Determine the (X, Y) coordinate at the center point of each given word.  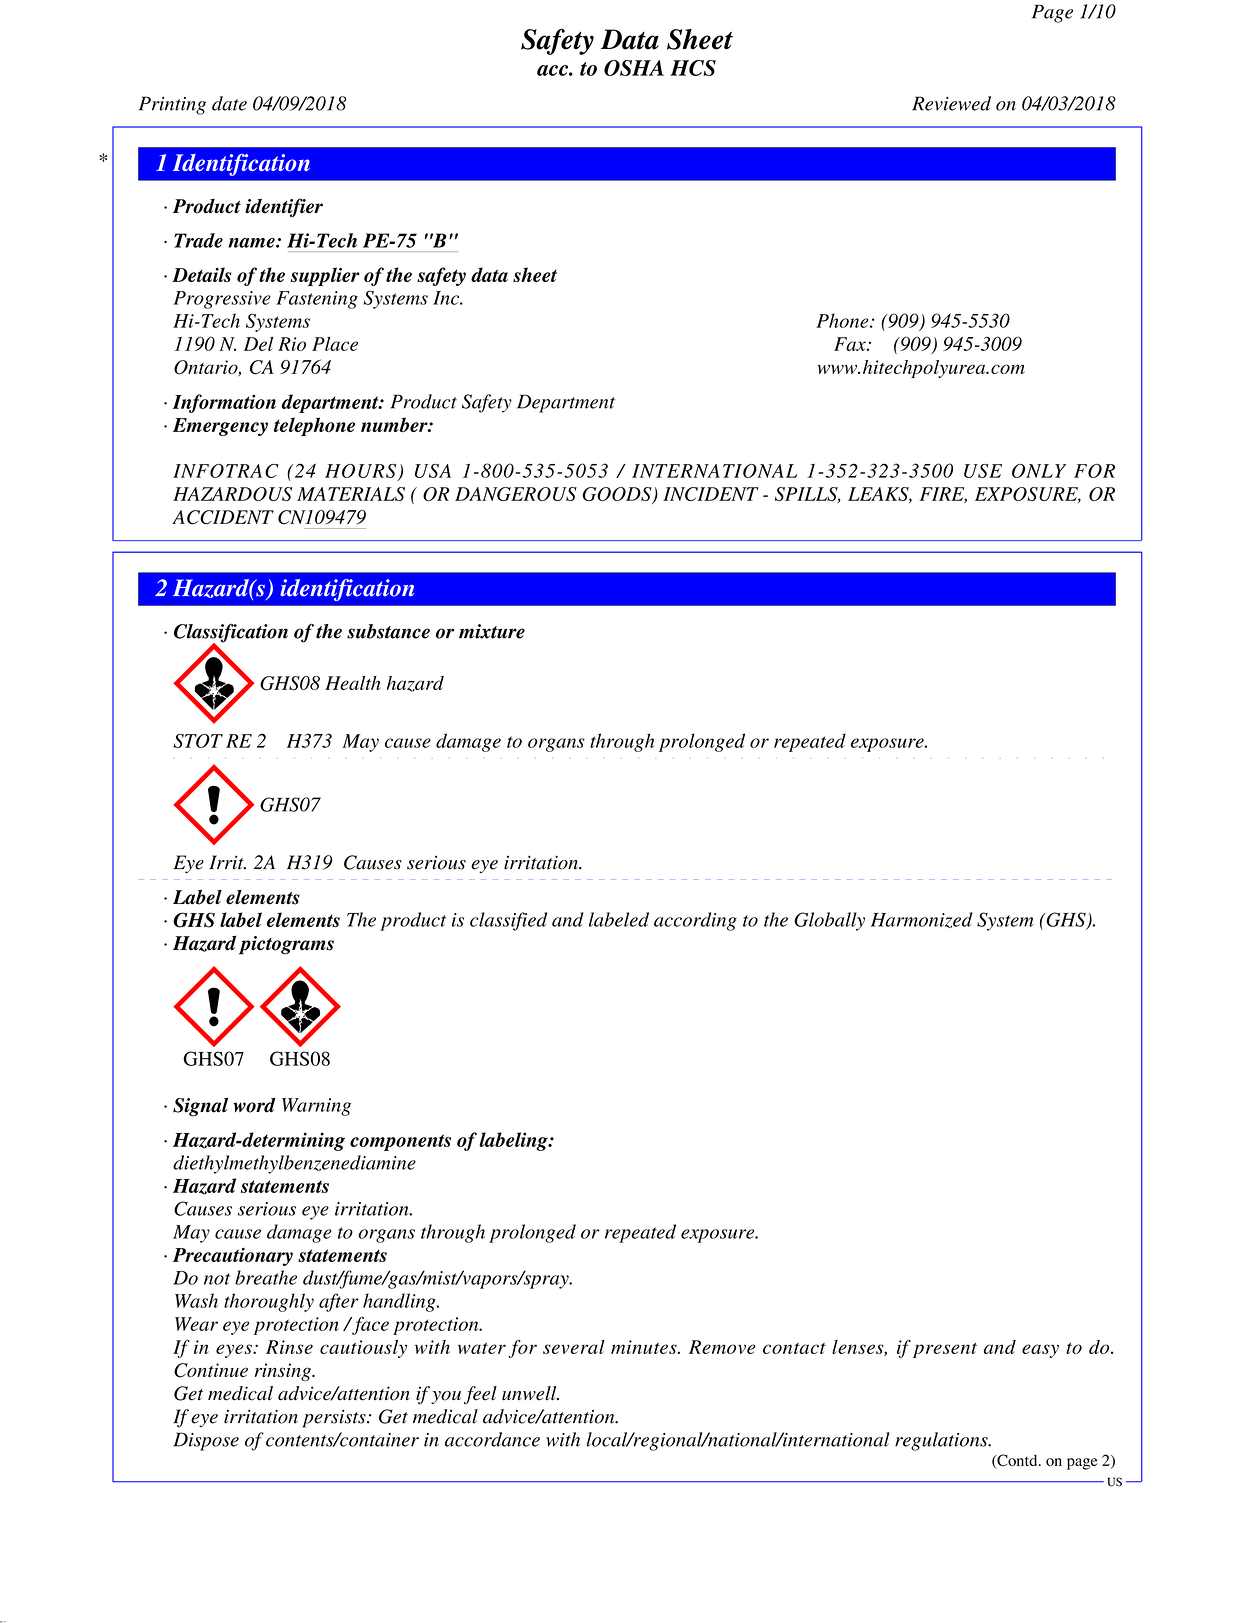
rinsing (284, 1372)
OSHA (634, 68)
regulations (942, 1441)
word (254, 1105)
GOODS (618, 495)
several (574, 1347)
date (229, 103)
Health (353, 683)
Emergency (220, 427)
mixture (492, 631)
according (695, 921)
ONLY (1039, 471)
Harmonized (922, 920)
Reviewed (951, 103)
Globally (829, 921)
